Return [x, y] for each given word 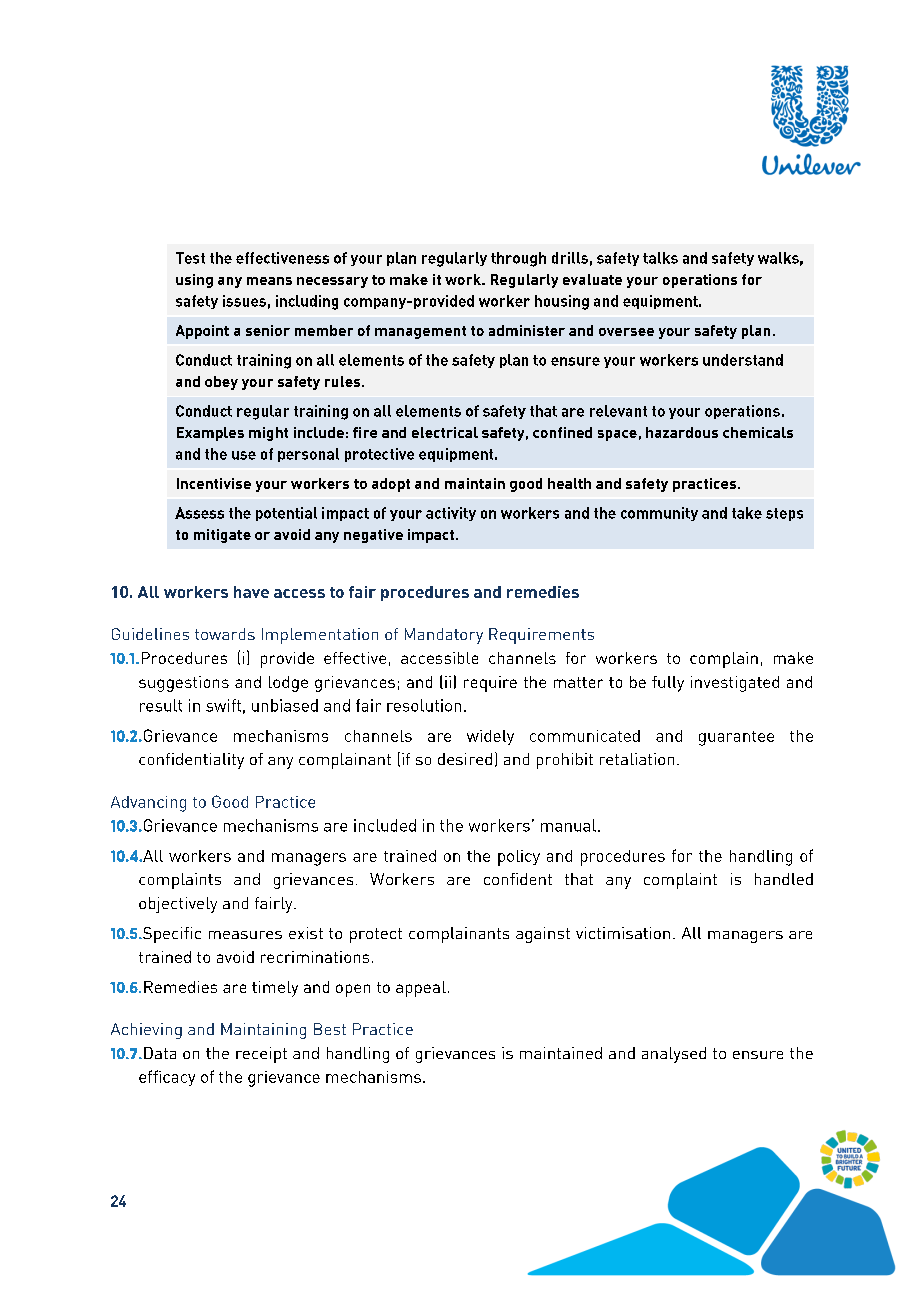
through [518, 259]
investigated [735, 684]
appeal [421, 989]
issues [244, 301]
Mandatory [444, 636]
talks [660, 258]
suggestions [184, 684]
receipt [261, 1055]
